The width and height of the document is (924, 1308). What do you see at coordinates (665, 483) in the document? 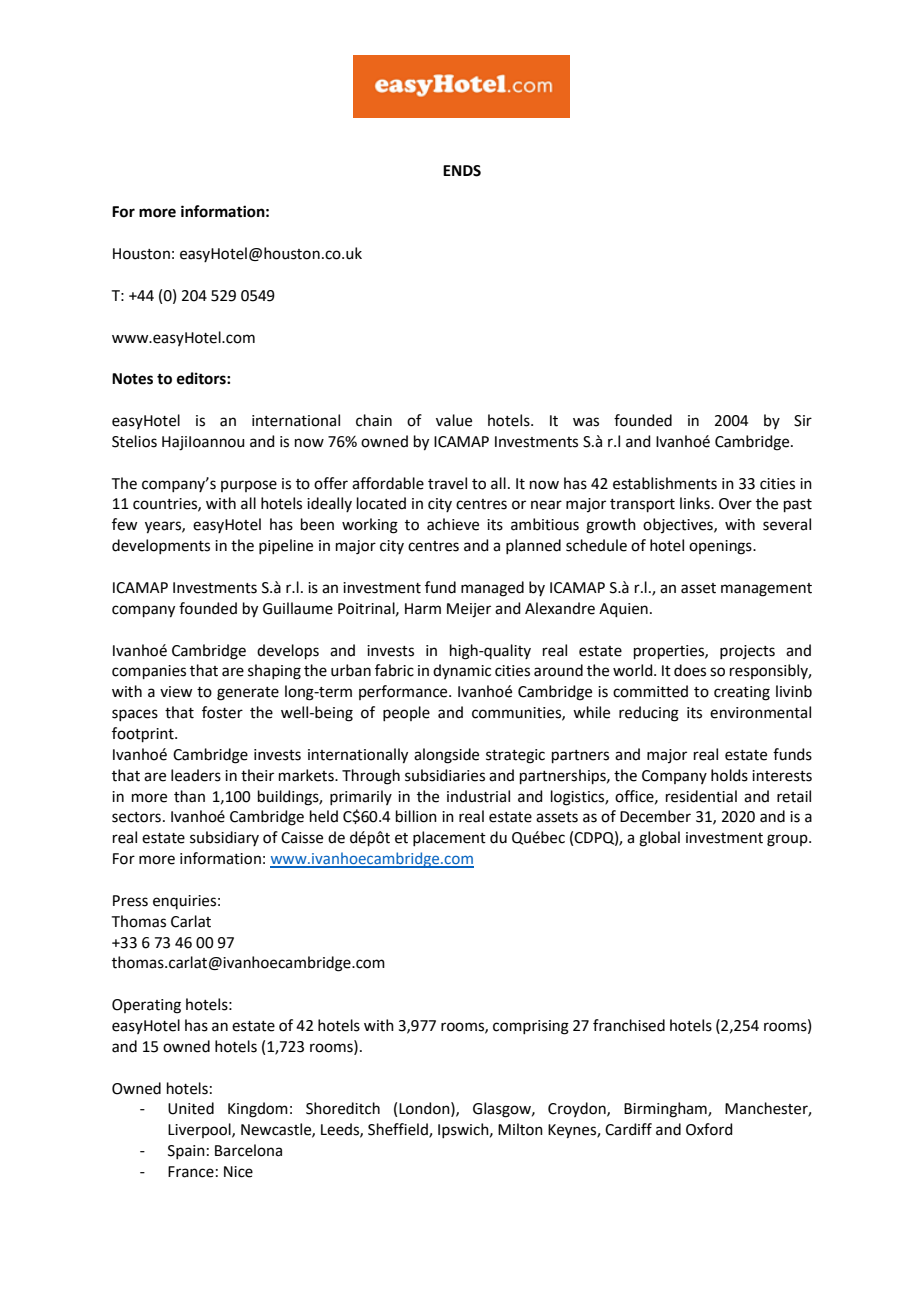
I see `establishments` at bounding box center [665, 483].
